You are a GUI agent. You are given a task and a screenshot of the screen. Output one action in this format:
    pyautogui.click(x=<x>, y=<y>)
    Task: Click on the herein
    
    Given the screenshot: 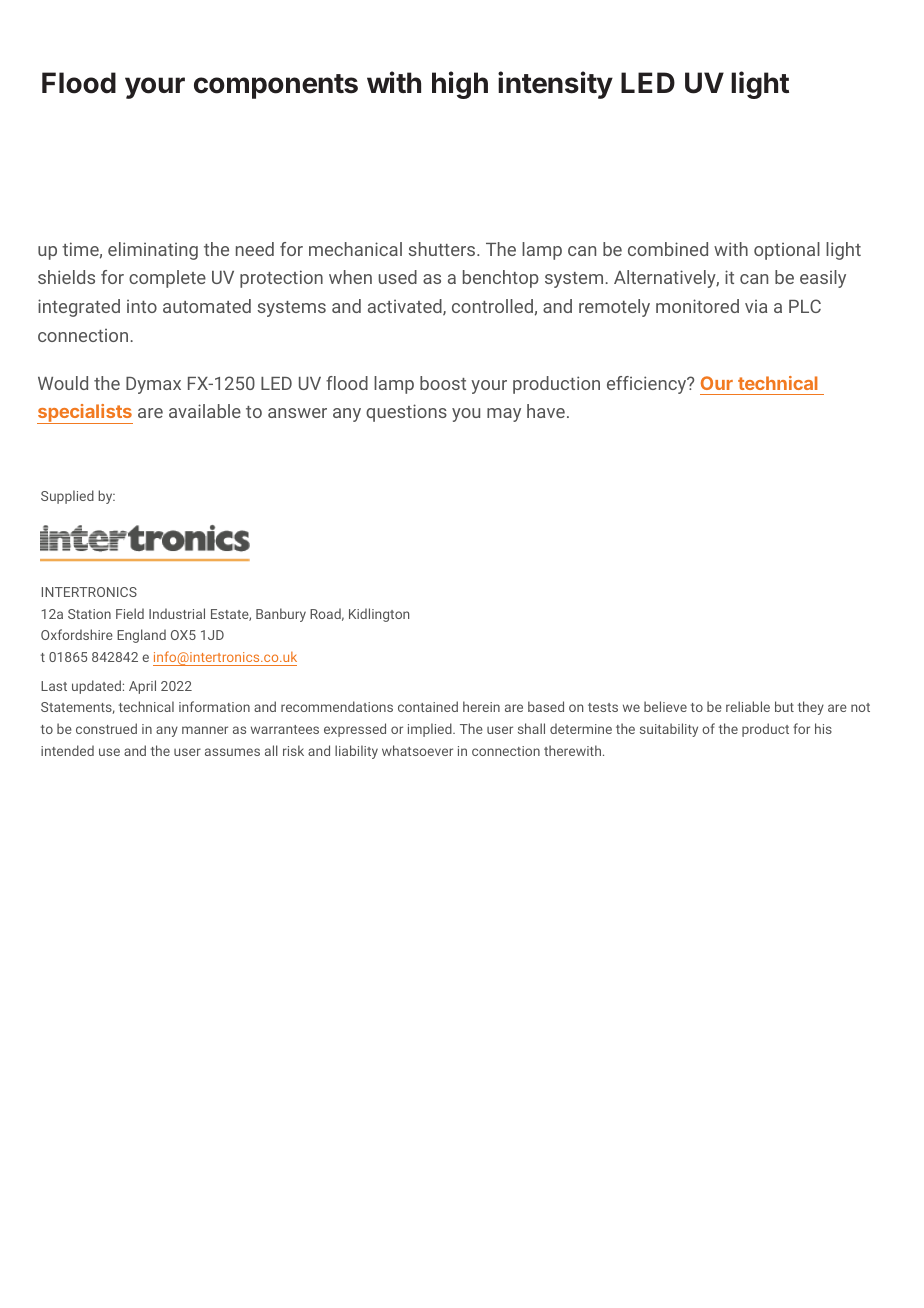 What is the action you would take?
    pyautogui.click(x=481, y=706)
